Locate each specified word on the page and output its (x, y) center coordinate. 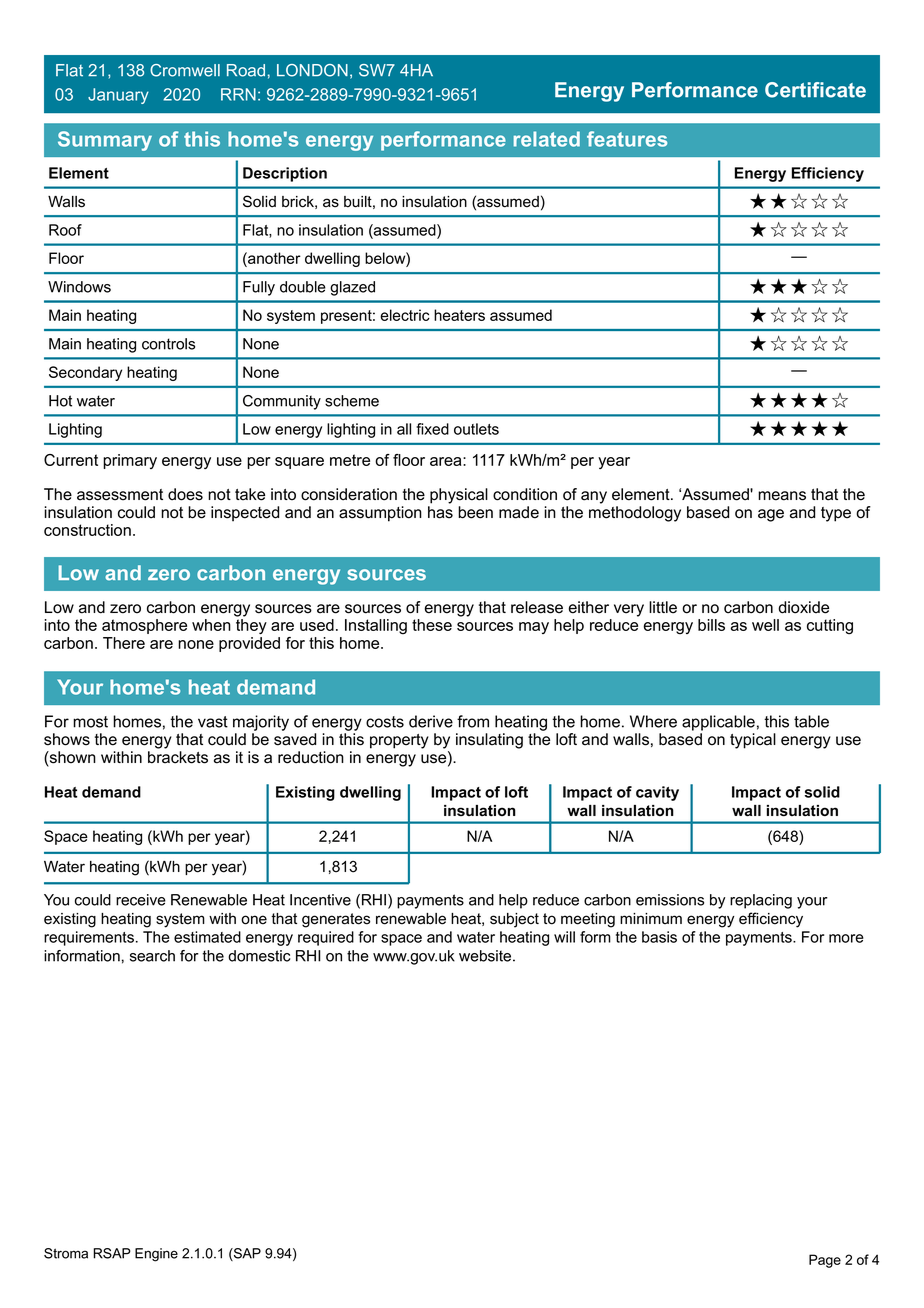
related (547, 139)
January (118, 96)
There (124, 643)
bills (711, 625)
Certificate (815, 90)
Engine (156, 1255)
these (432, 625)
